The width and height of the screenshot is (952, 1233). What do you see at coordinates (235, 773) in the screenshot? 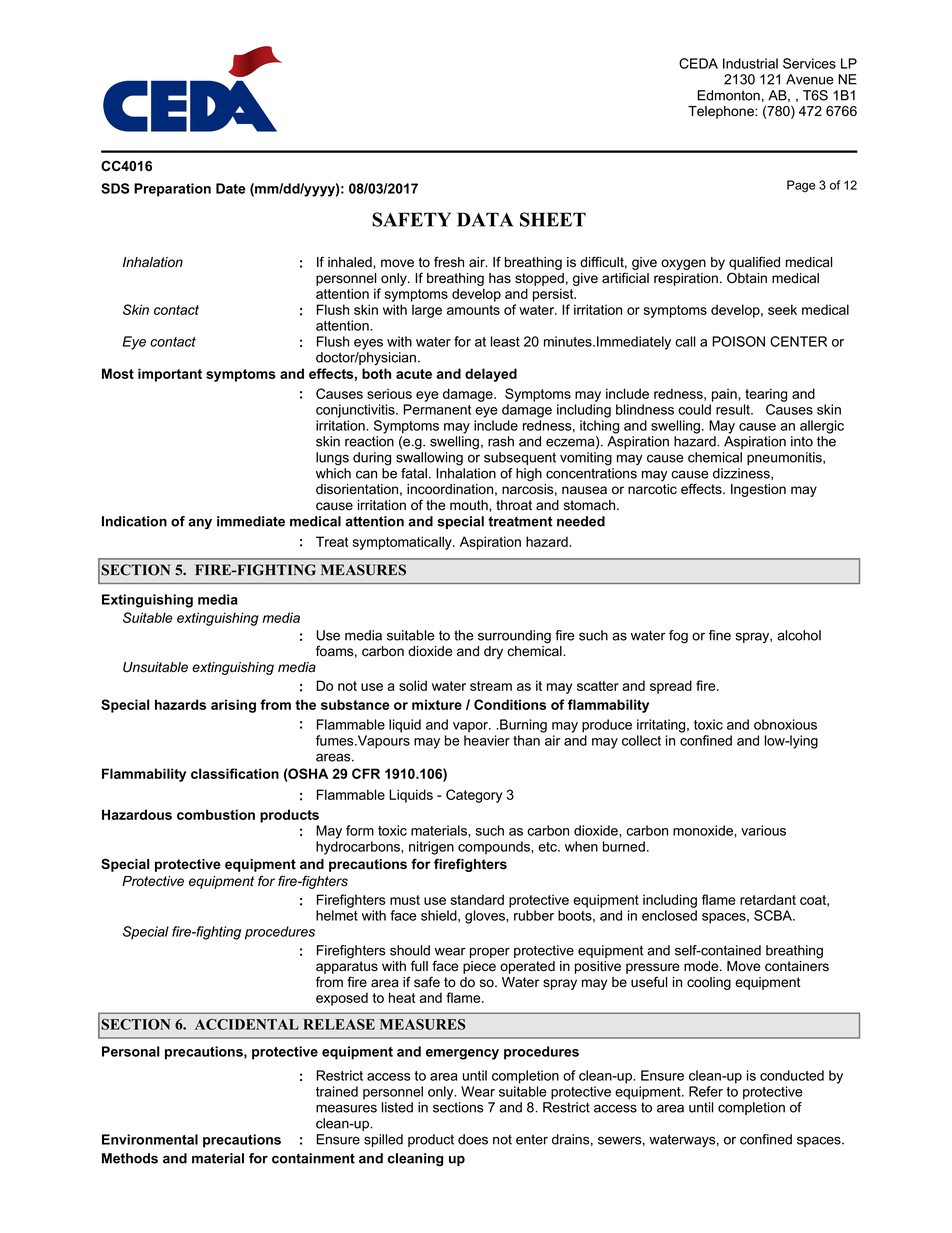
I see `classification` at bounding box center [235, 773].
